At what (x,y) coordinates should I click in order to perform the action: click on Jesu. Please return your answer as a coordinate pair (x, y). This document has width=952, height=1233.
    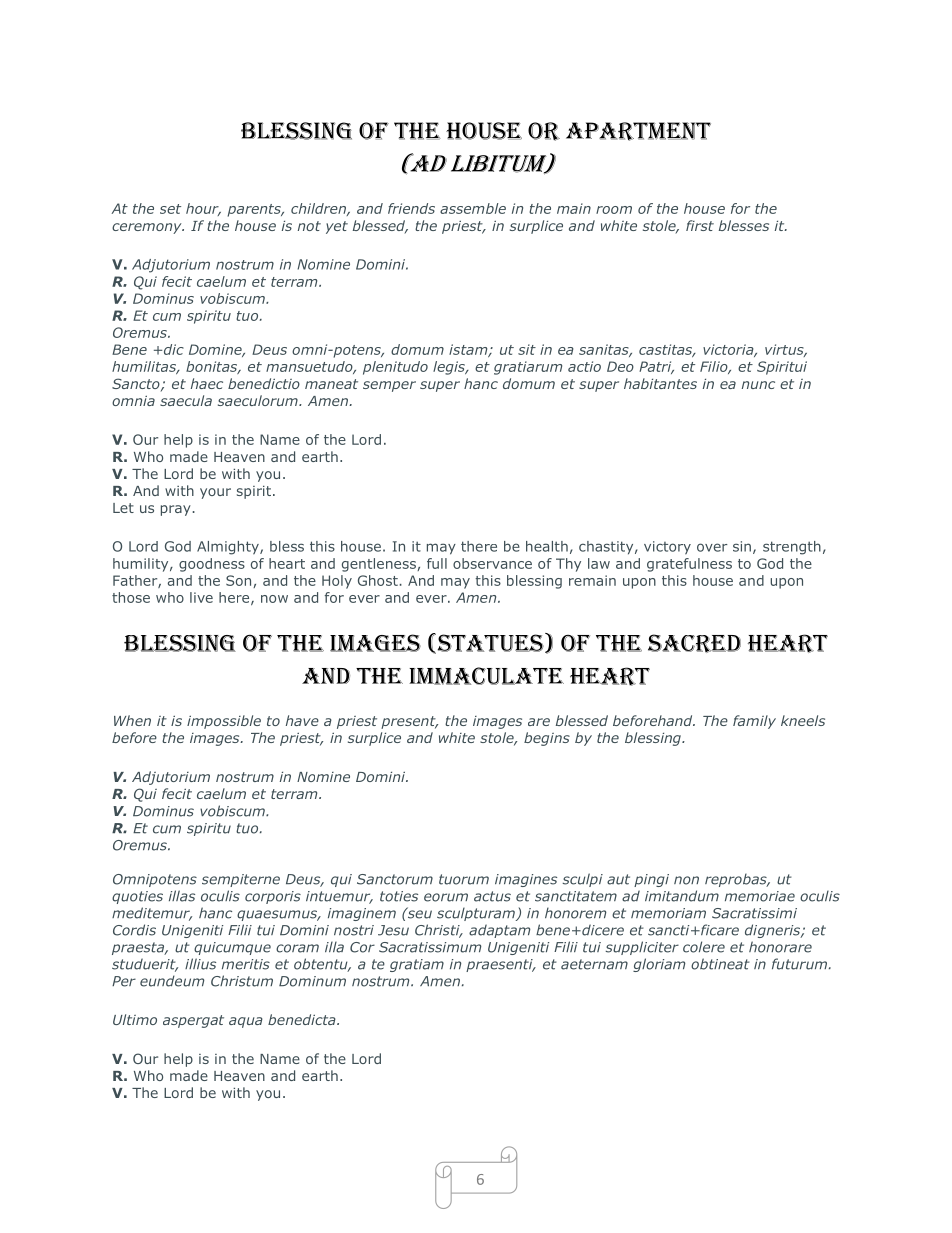
    Looking at the image, I should click on (393, 930).
